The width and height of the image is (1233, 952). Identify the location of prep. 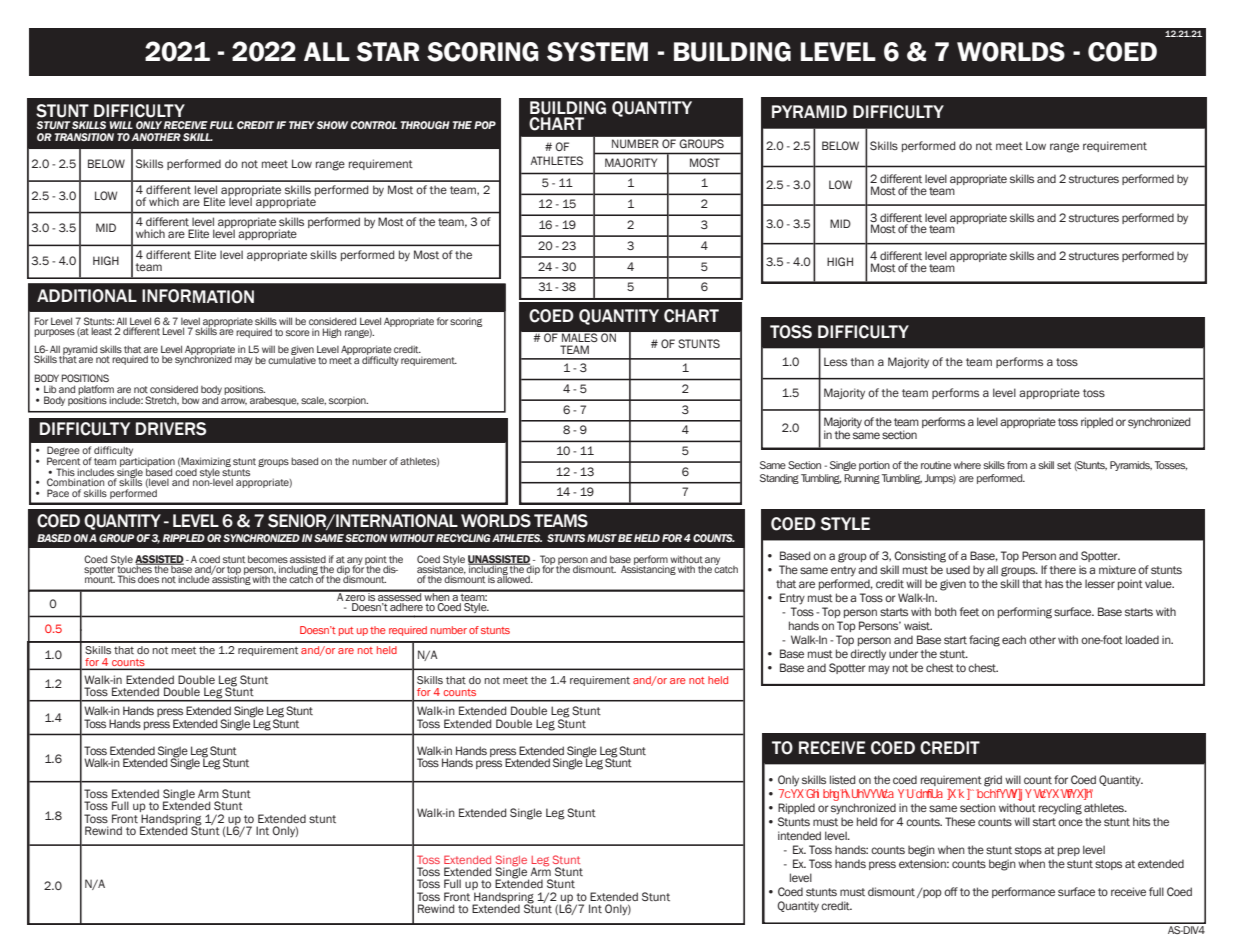
(1069, 851).
